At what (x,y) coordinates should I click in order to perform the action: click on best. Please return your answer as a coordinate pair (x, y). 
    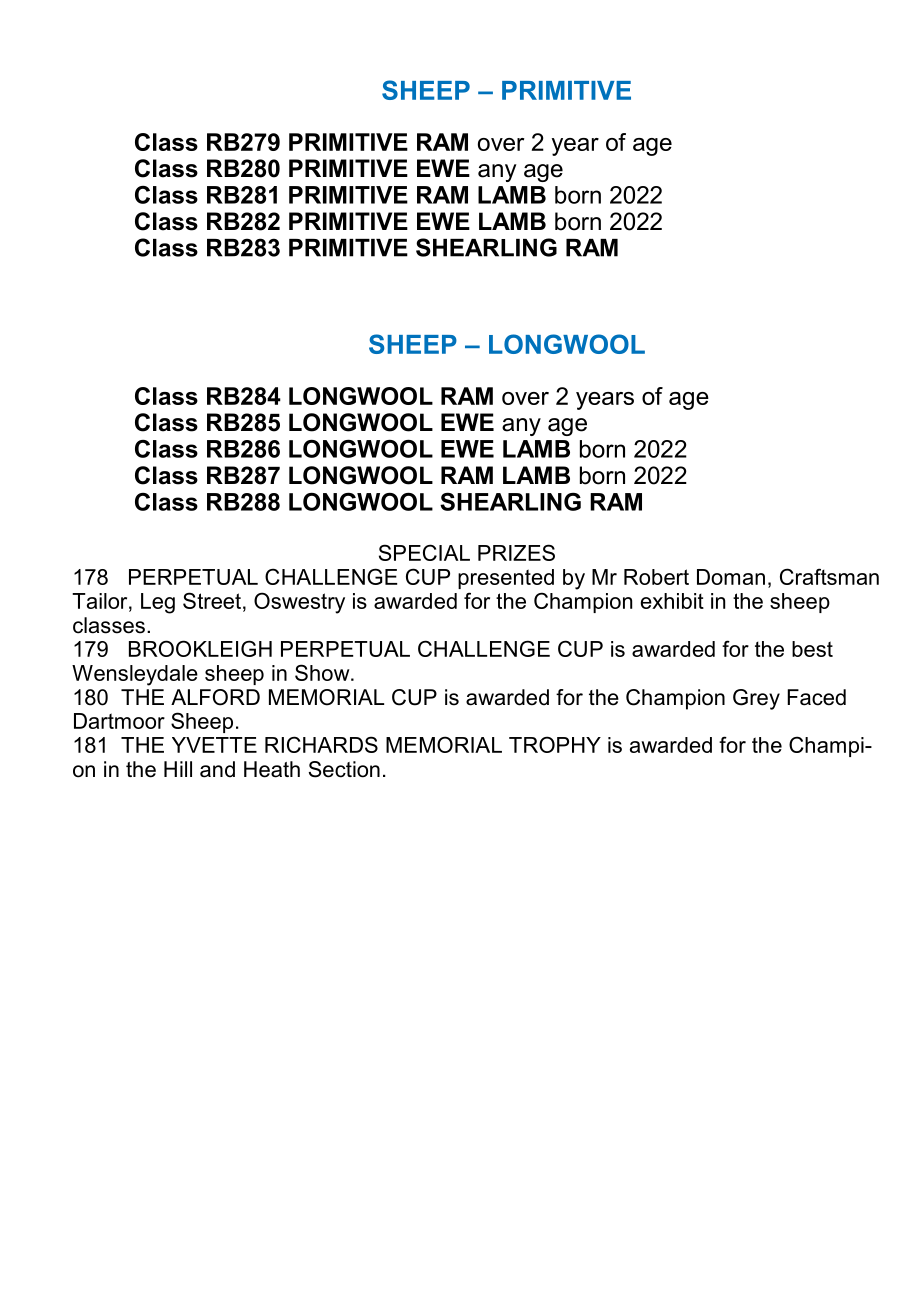
    Looking at the image, I should click on (812, 649).
